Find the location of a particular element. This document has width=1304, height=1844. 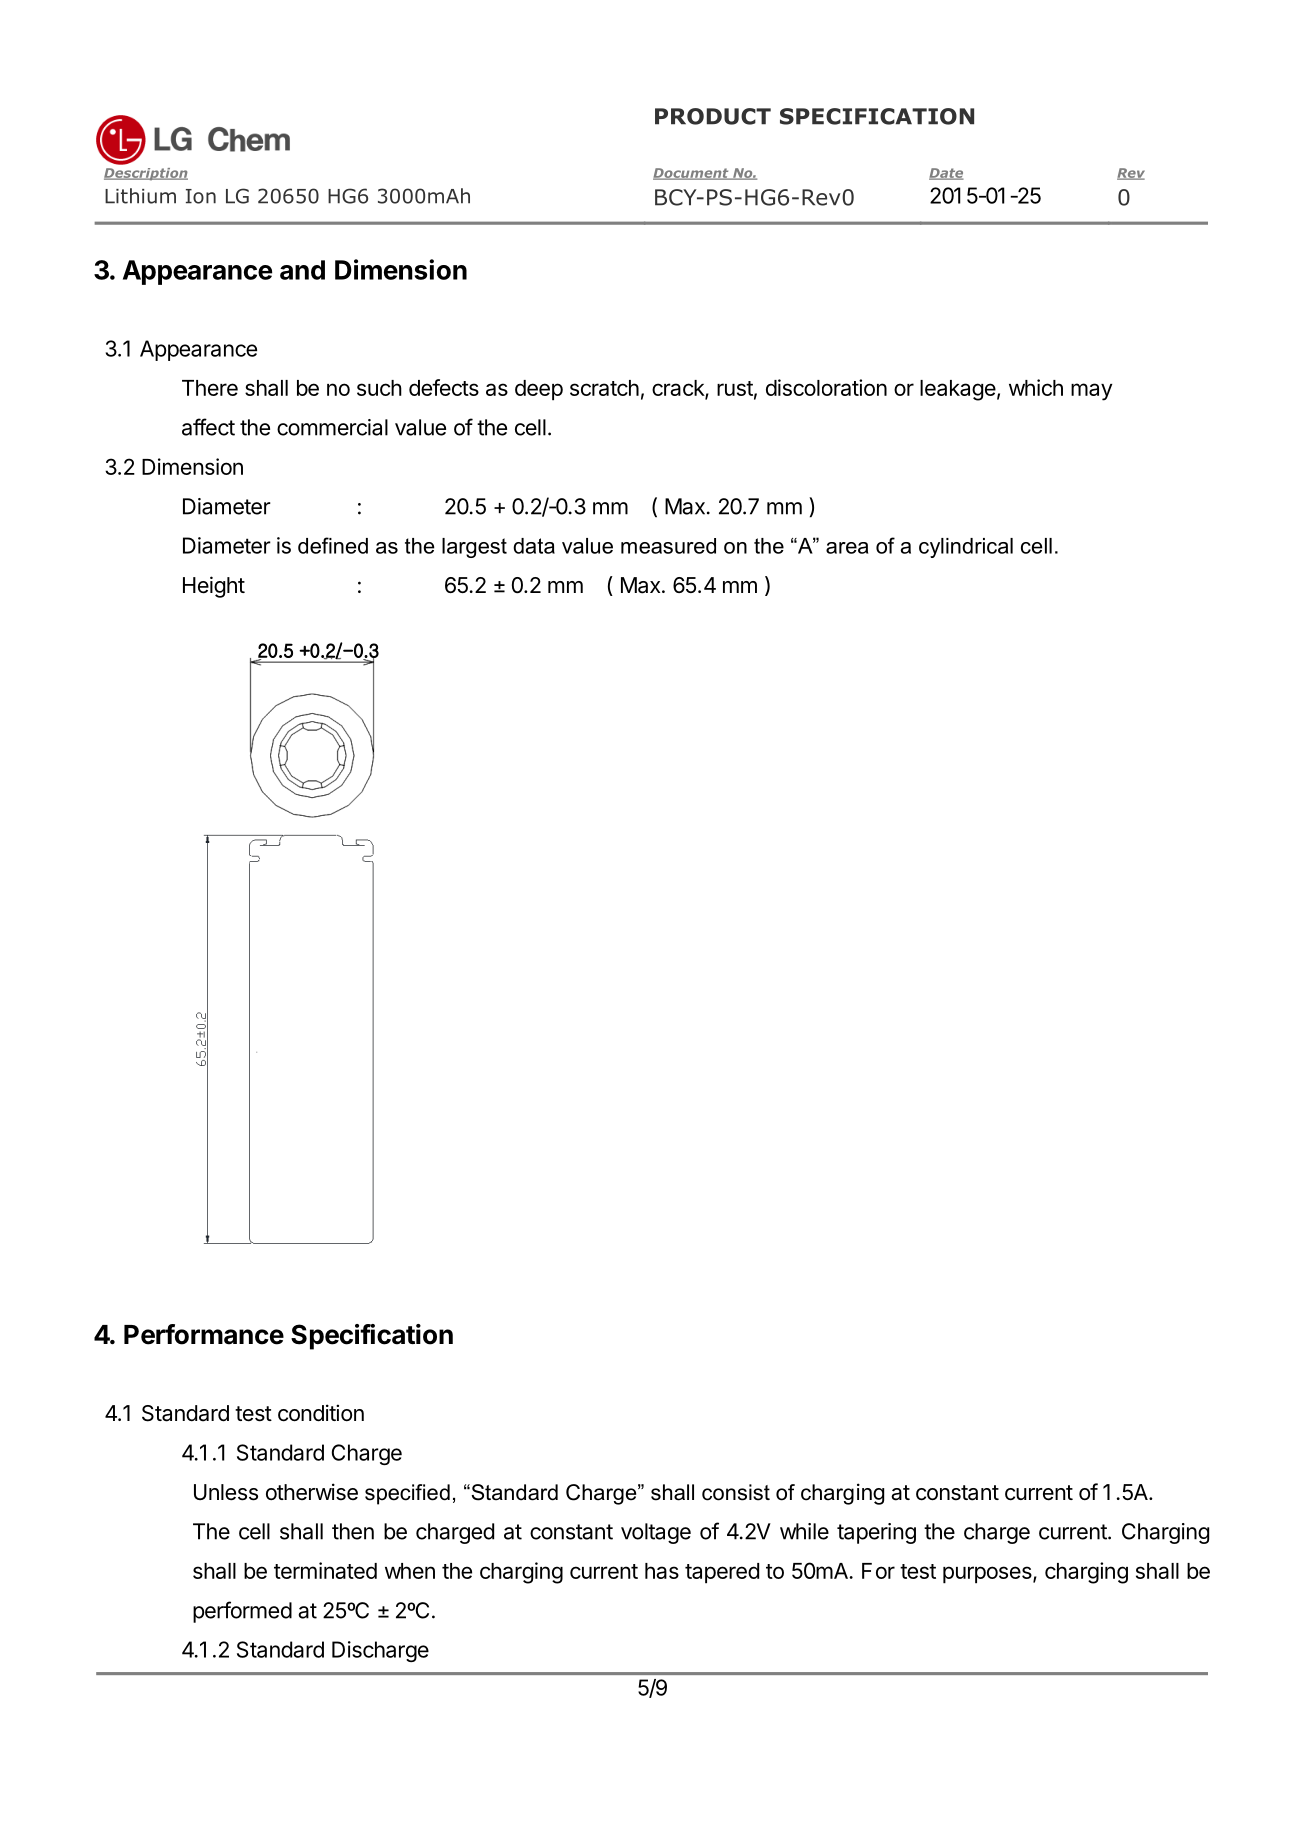

cylindrical is located at coordinates (966, 548).
